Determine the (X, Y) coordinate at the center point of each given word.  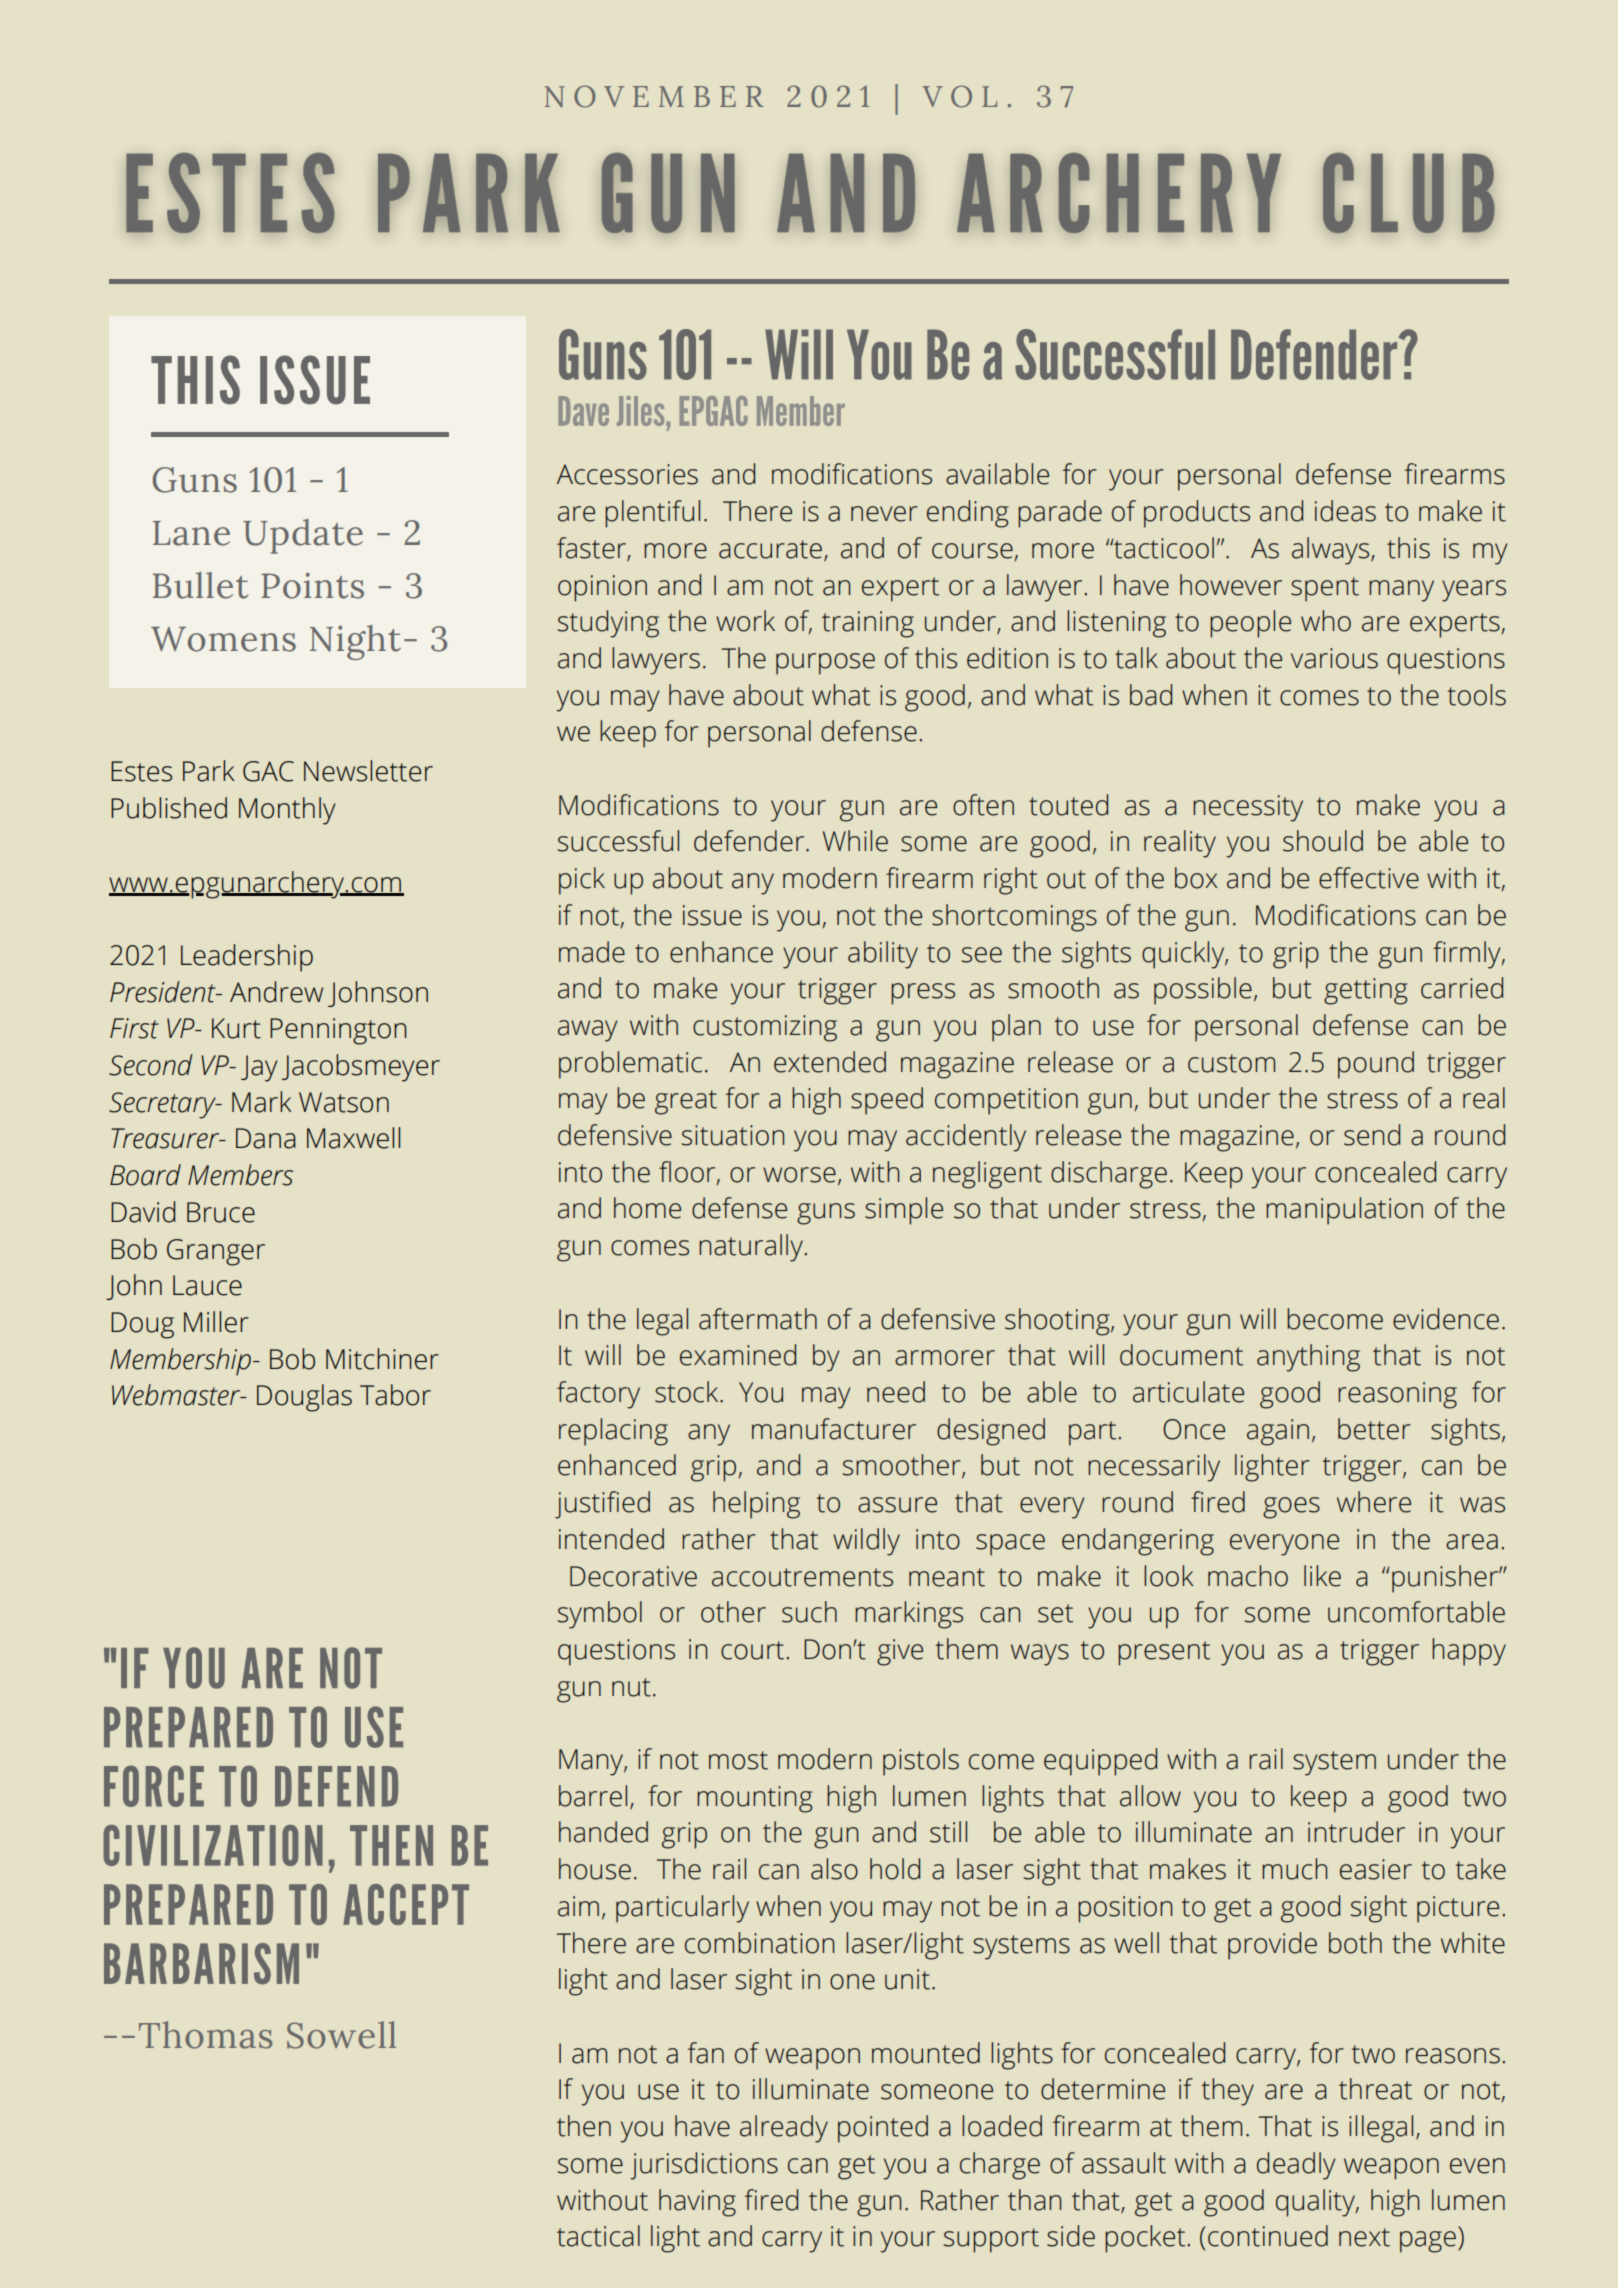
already (784, 2129)
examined (738, 1355)
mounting (754, 1799)
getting (1365, 991)
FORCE (154, 1786)
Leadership (247, 958)
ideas (1345, 511)
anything (1308, 1358)
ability (883, 955)
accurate (770, 549)
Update (303, 536)
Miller (216, 1322)
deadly (1296, 2166)
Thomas (205, 2035)
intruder (1356, 1832)
